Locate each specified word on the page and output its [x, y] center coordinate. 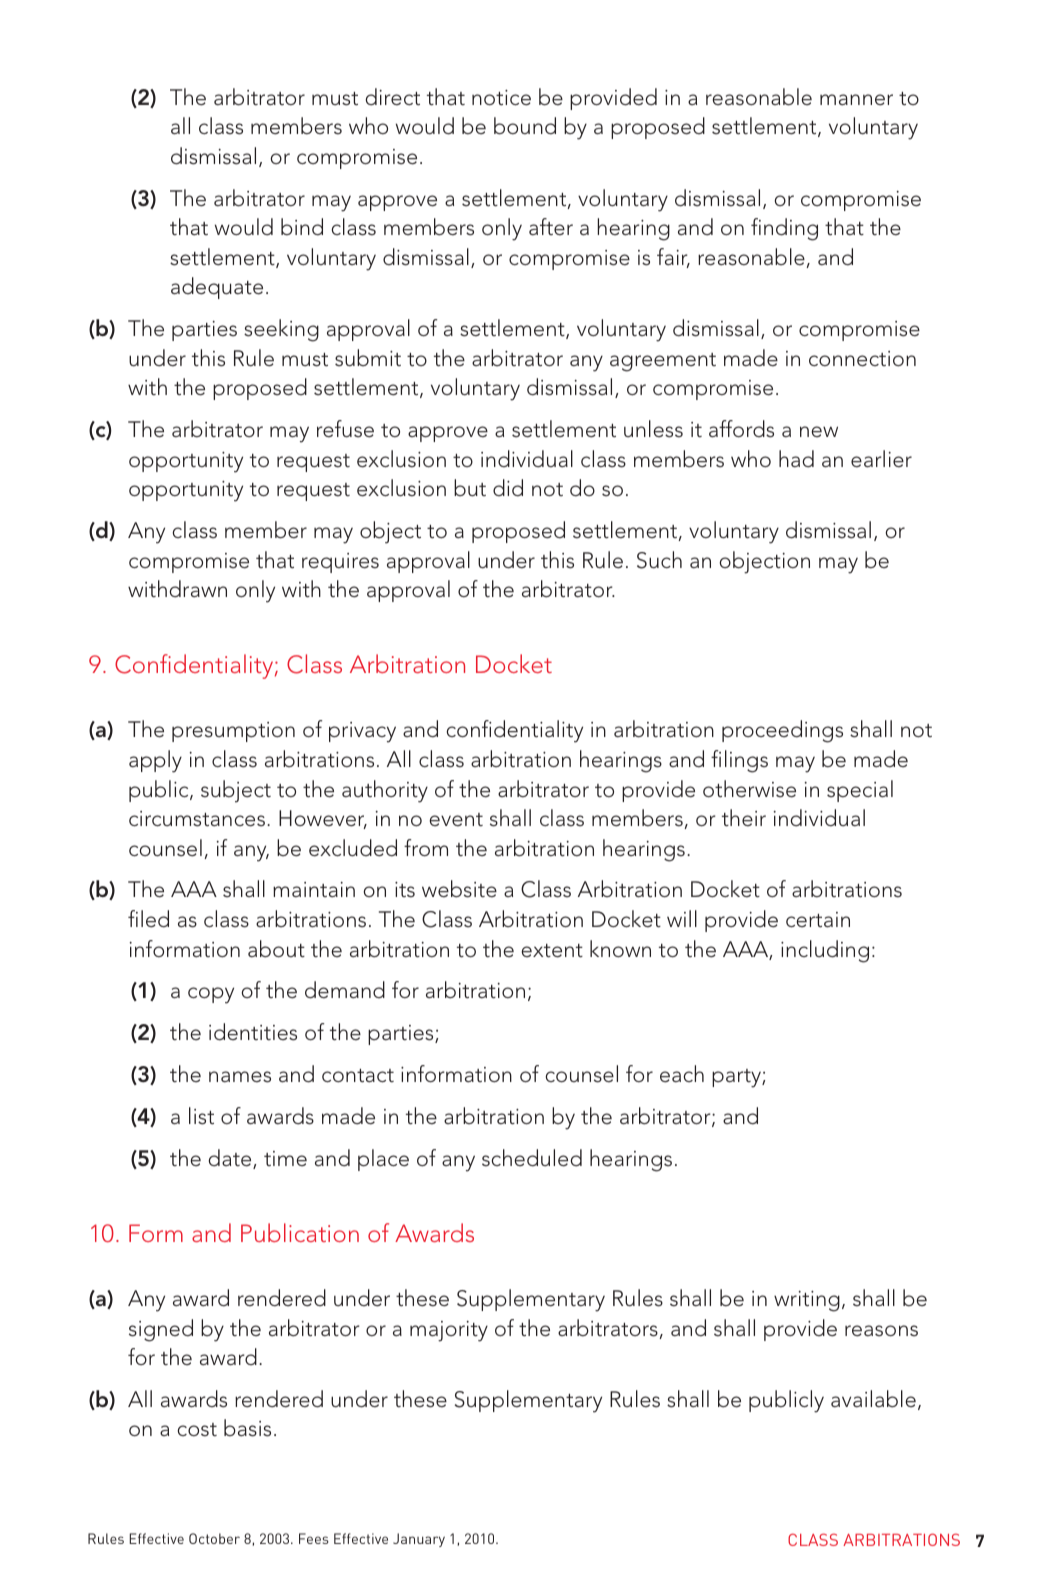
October [214, 1538]
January [419, 1540]
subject [236, 791]
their [744, 818]
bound [525, 126]
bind [302, 227]
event [456, 820]
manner [856, 100]
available [873, 1399]
